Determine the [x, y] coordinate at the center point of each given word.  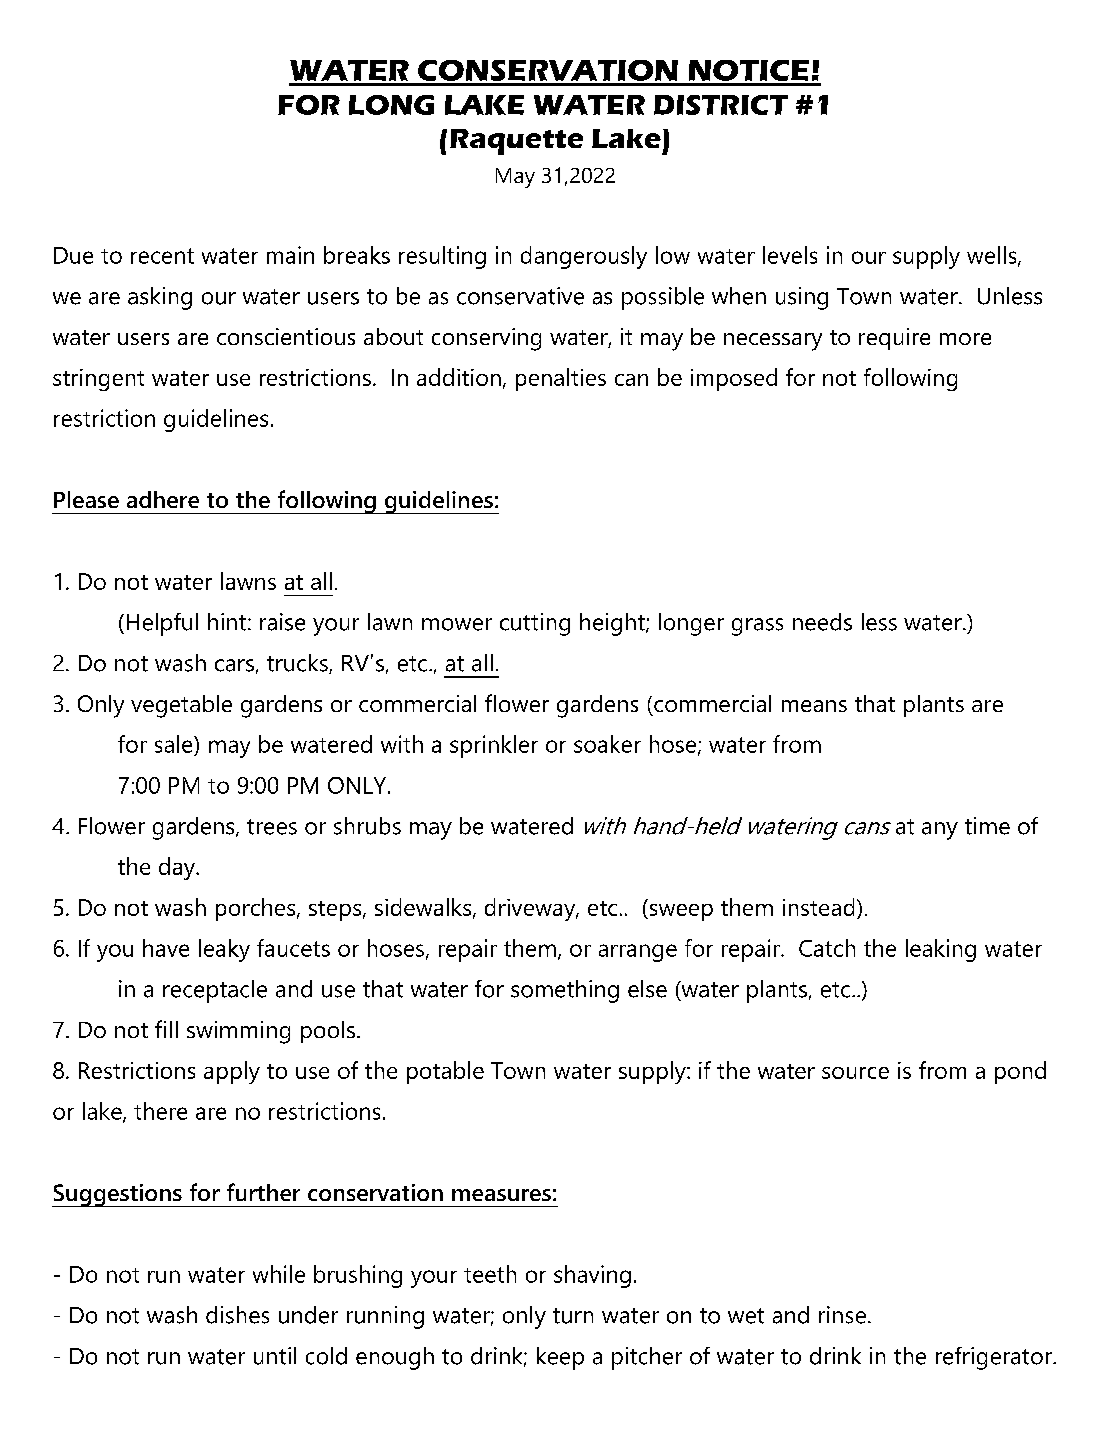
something [565, 991]
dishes [237, 1315]
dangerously [584, 257]
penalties [561, 379]
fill [166, 1029]
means [814, 706]
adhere [163, 499]
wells [993, 256]
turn [573, 1316]
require [894, 339]
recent [162, 256]
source [855, 1073]
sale [175, 744]
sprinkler [494, 746]
